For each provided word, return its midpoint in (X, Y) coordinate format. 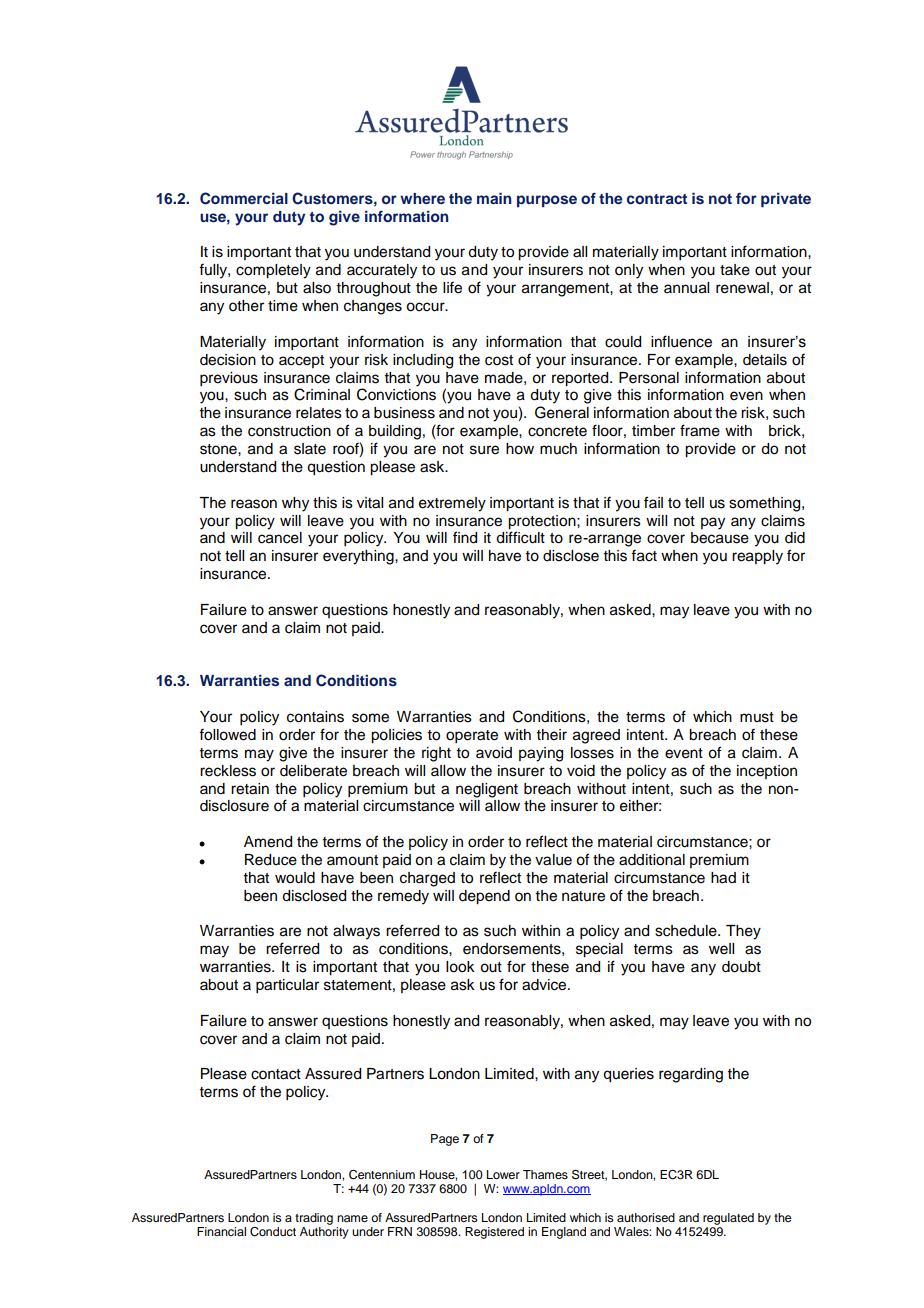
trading (314, 1219)
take (735, 270)
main (494, 198)
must (757, 717)
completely (273, 271)
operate (472, 737)
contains (315, 717)
